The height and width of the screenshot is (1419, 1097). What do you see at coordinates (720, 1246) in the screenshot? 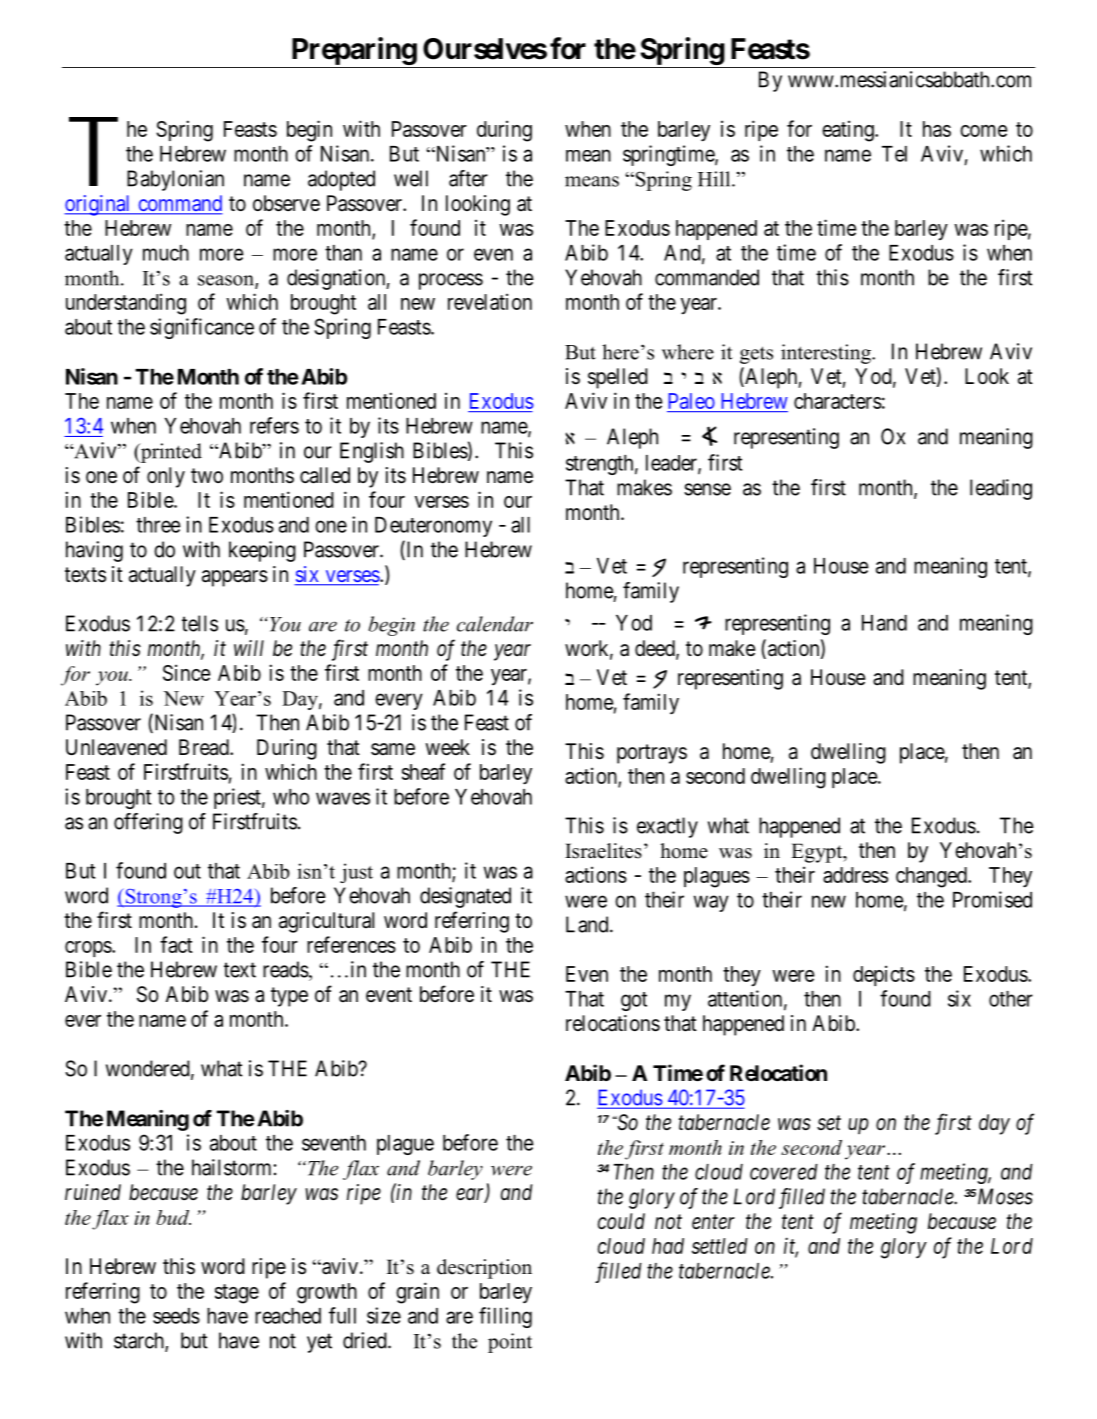
I see `settled` at bounding box center [720, 1246].
